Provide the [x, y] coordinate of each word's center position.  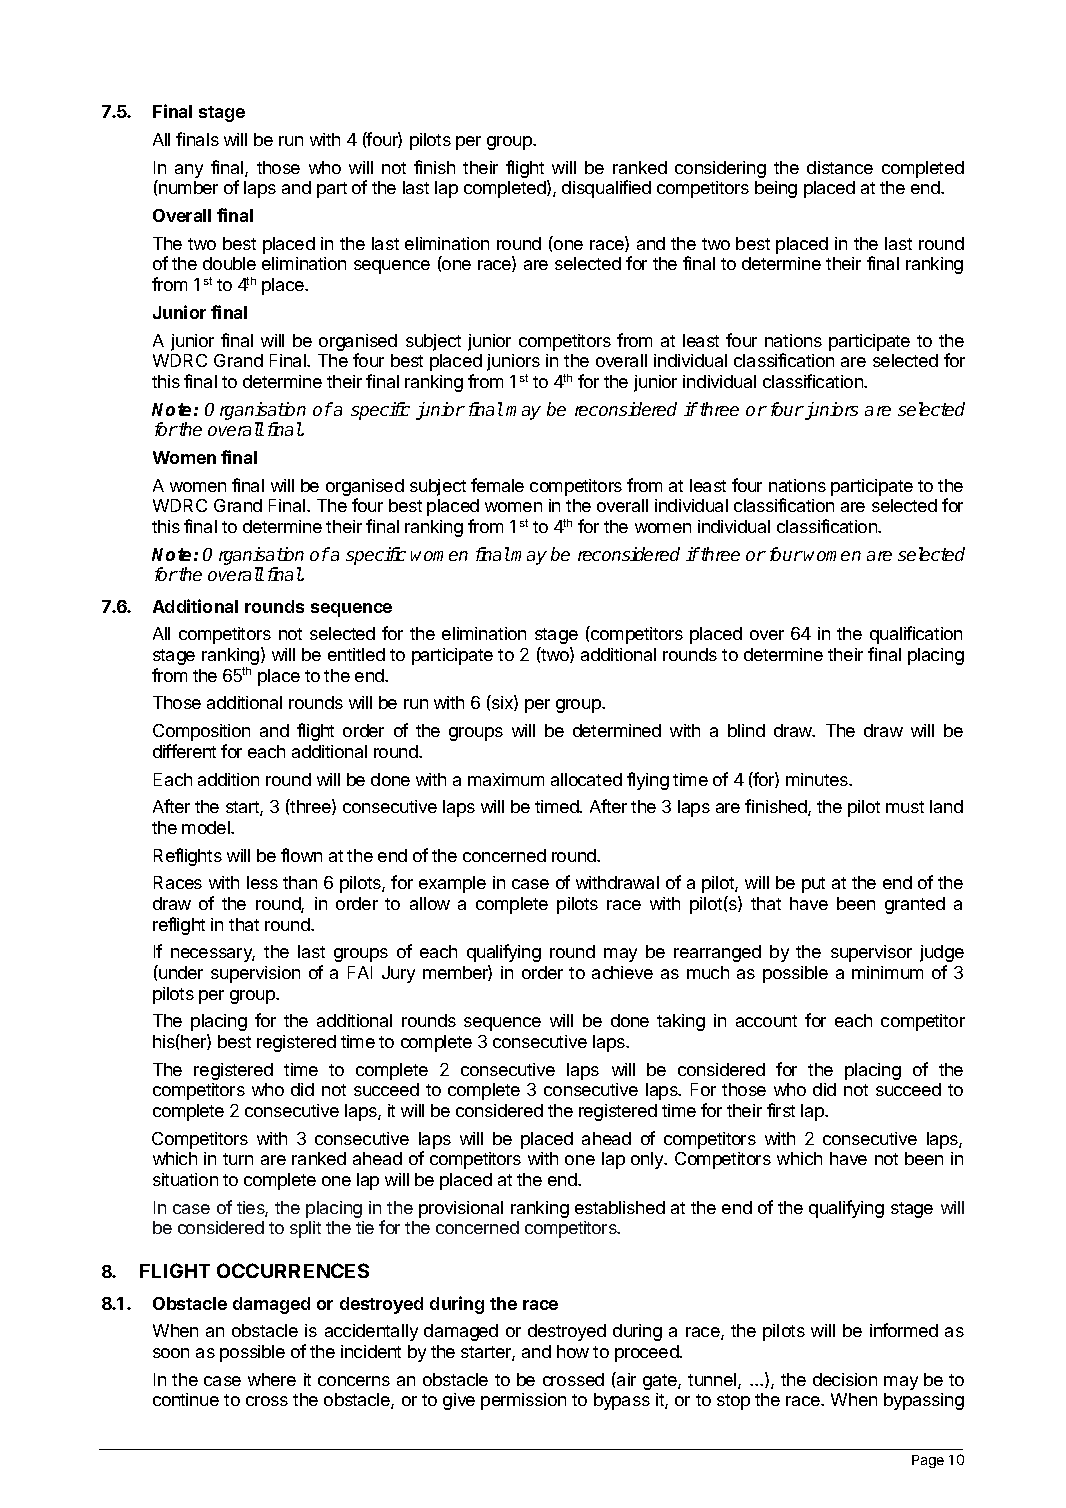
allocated [586, 779]
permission [523, 1401]
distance [840, 167]
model [207, 827]
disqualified [606, 189]
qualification [916, 635]
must [905, 807]
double [229, 263]
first [781, 1110]
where [272, 1379]
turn [238, 1159]
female [497, 485]
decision [845, 1379]
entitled [356, 654]
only [648, 1160]
